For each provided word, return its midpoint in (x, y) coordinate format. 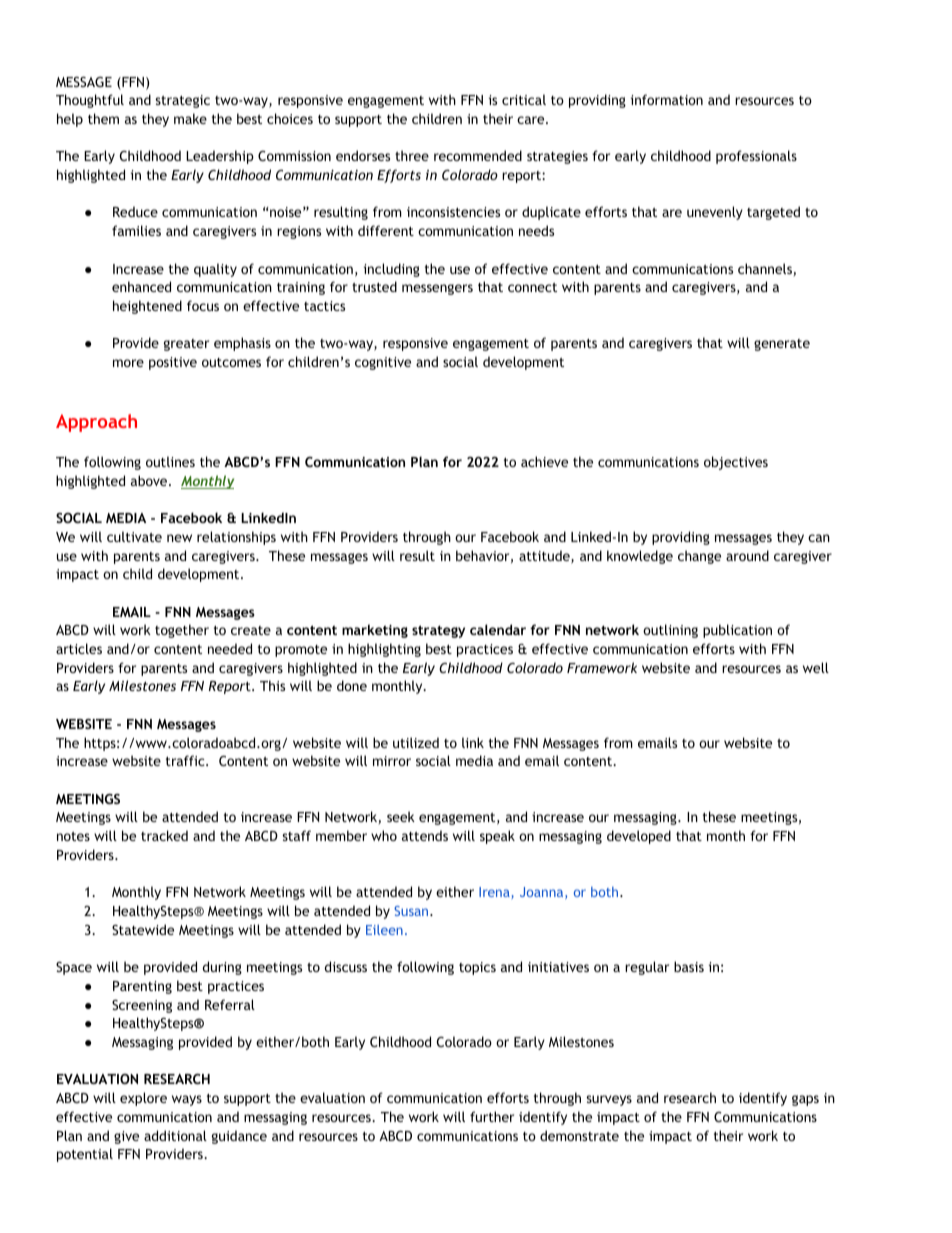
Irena (495, 893)
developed (639, 837)
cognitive (383, 363)
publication (737, 631)
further (492, 1116)
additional (175, 1135)
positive (173, 363)
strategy (438, 631)
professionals (756, 157)
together (182, 631)
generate (782, 345)
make (190, 118)
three (412, 155)
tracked (164, 835)
